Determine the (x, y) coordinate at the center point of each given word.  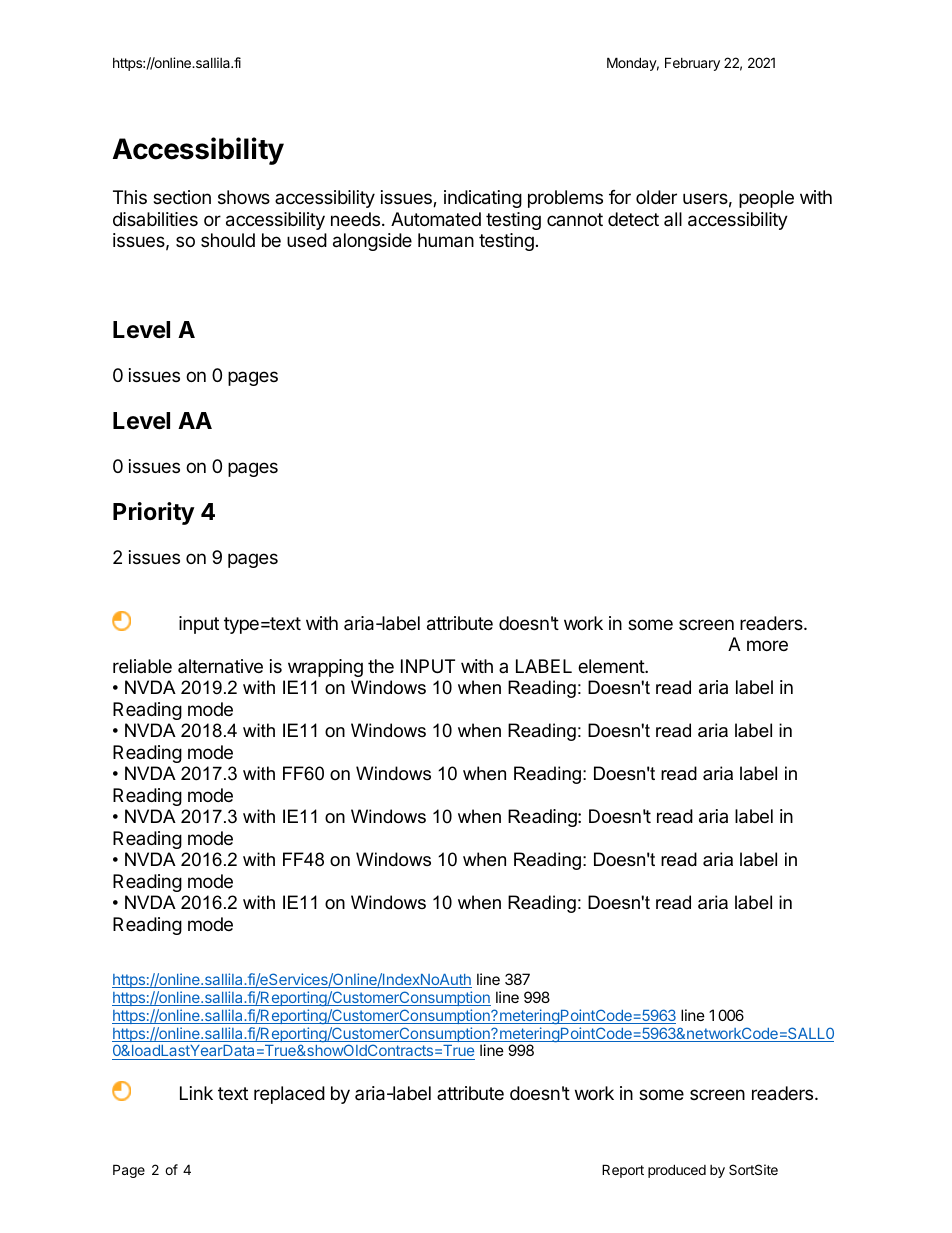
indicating (483, 199)
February (692, 64)
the (381, 666)
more (767, 645)
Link (196, 1093)
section (182, 197)
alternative (220, 666)
